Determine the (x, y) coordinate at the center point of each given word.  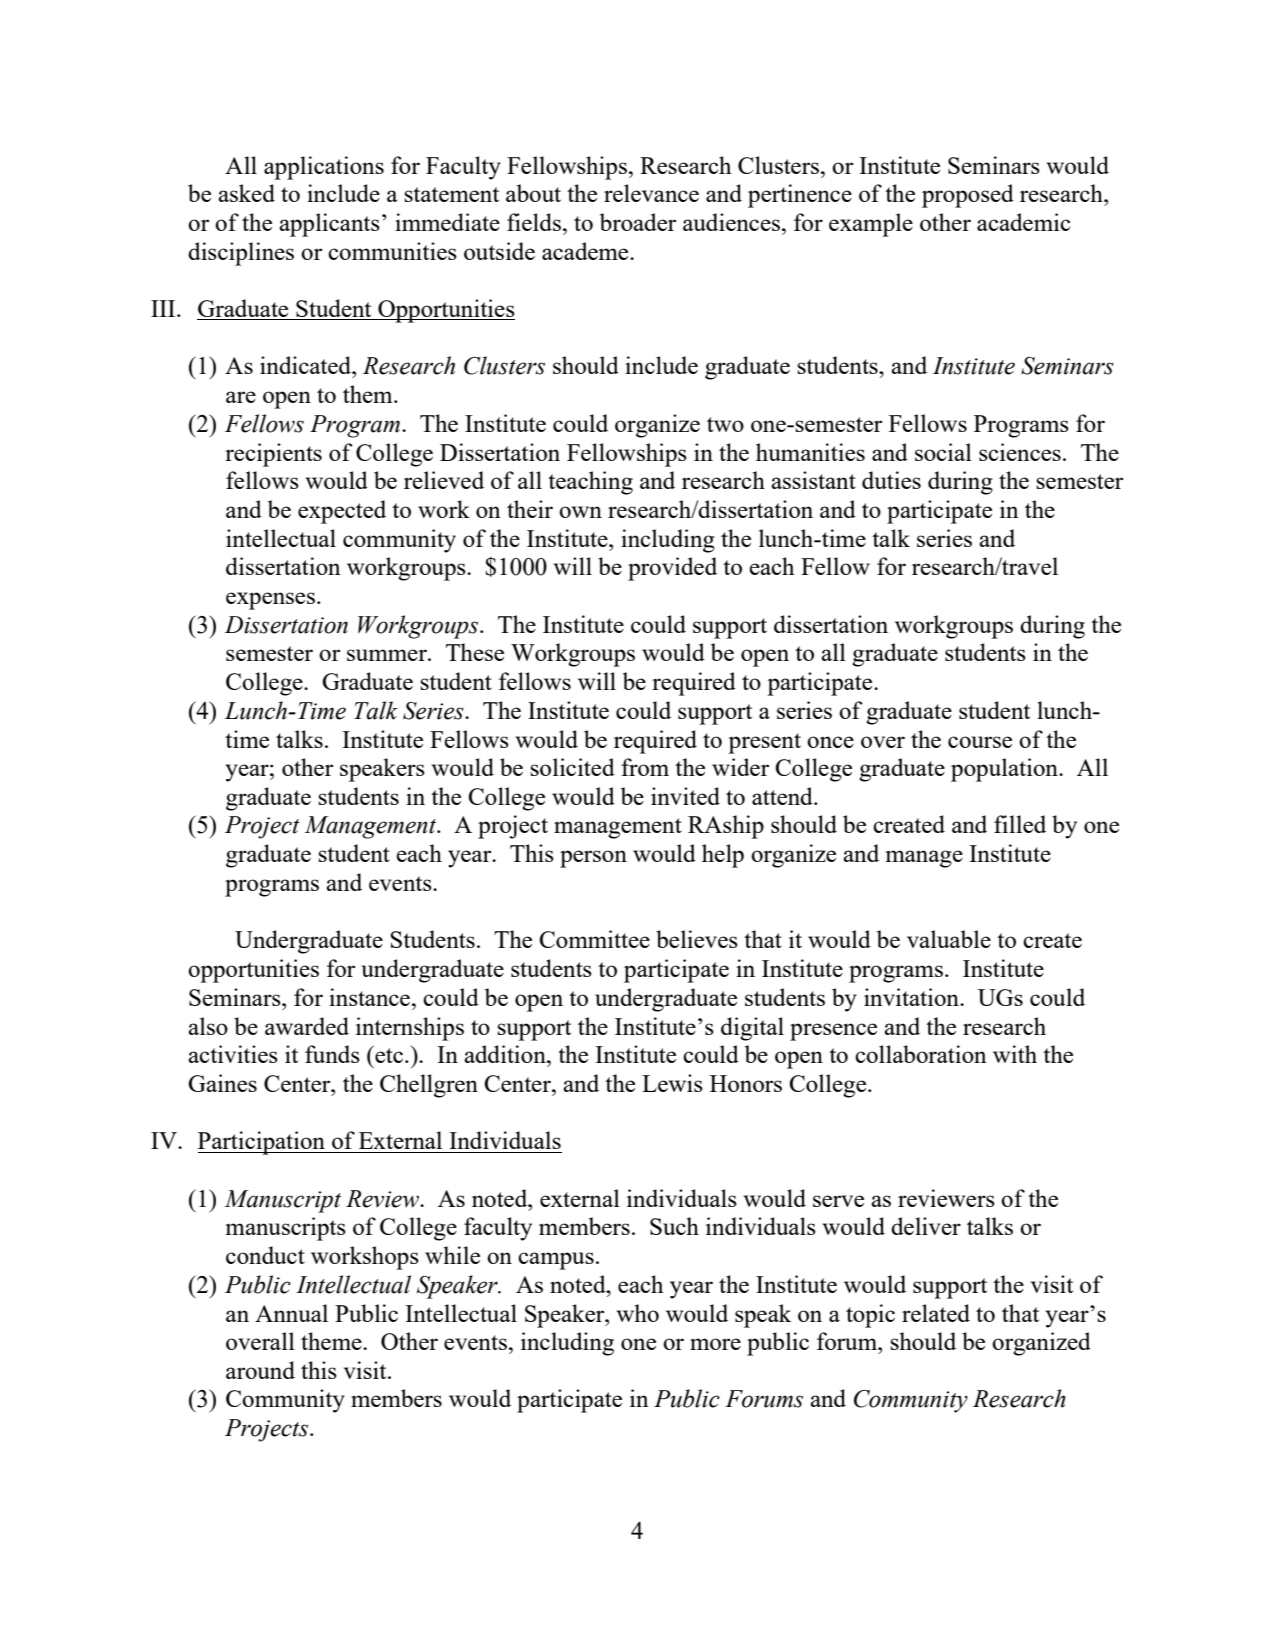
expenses (270, 601)
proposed (968, 196)
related (936, 1313)
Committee (594, 939)
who (638, 1313)
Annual (291, 1313)
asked (246, 193)
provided (672, 569)
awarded (307, 1026)
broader (638, 222)
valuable (949, 939)
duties (891, 480)
